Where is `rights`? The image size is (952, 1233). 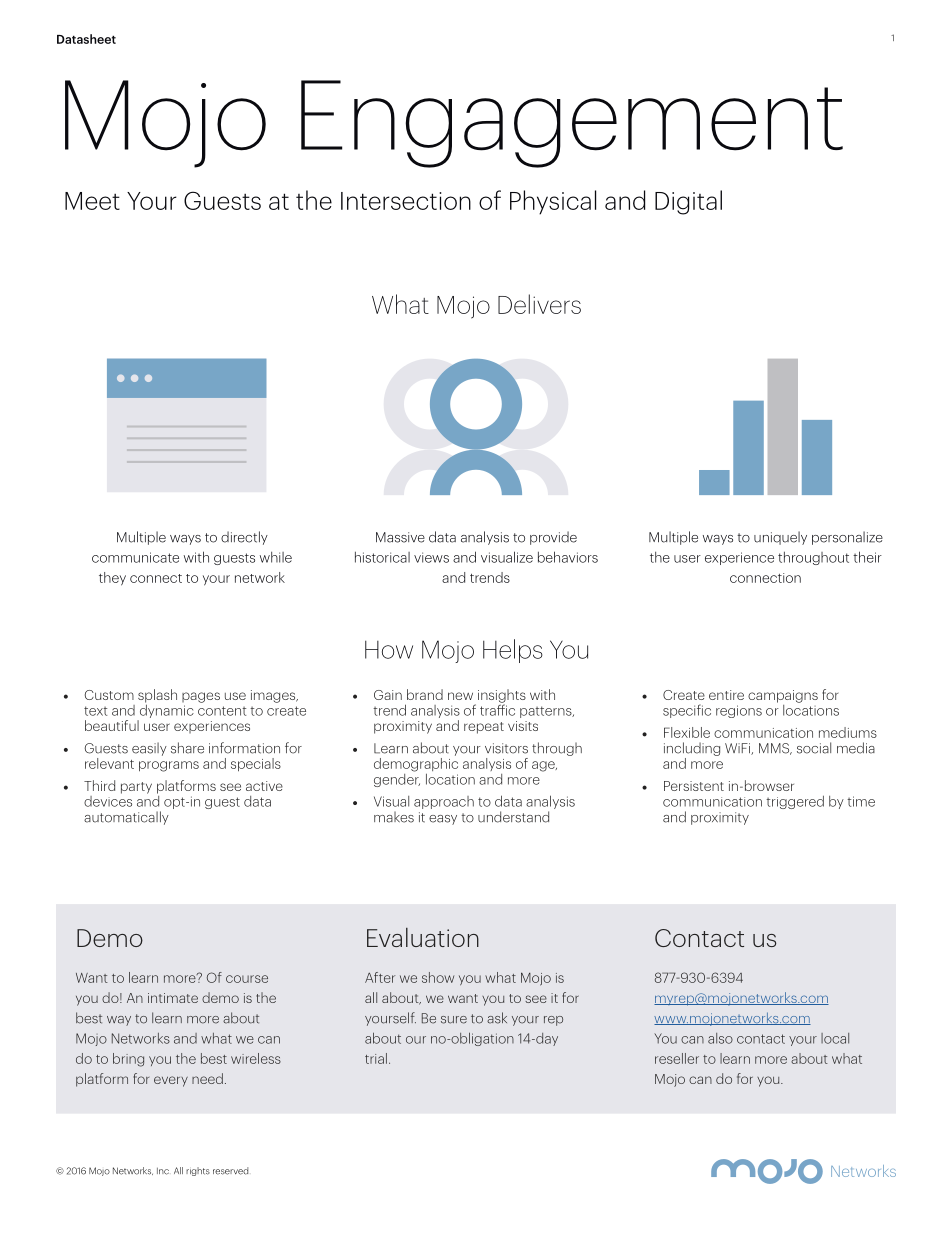 rights is located at coordinates (198, 1171).
